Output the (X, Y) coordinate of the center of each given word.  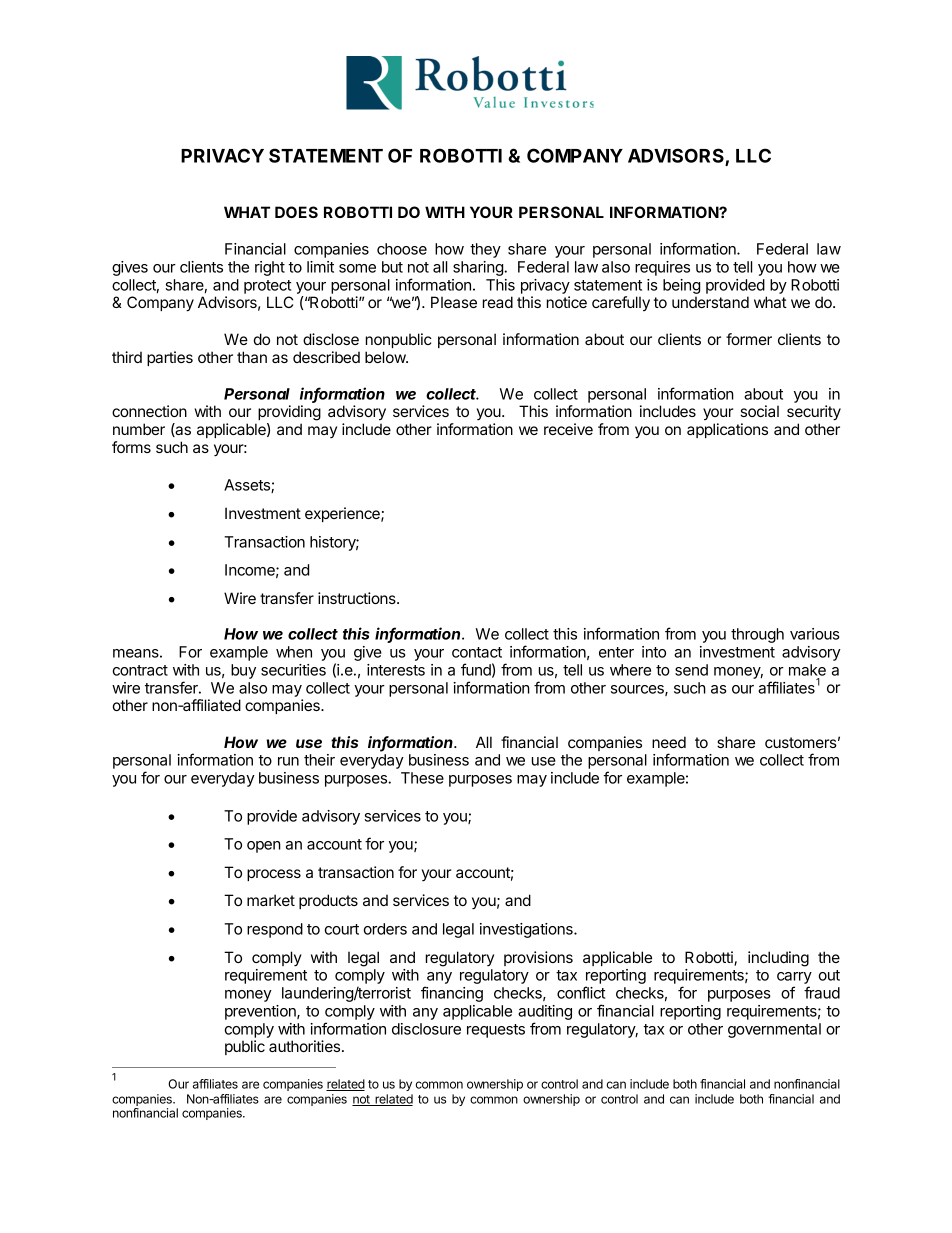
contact (477, 652)
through (757, 635)
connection (149, 411)
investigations (527, 930)
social (759, 411)
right (270, 268)
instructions (358, 598)
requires (662, 268)
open (264, 847)
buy (243, 671)
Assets (248, 486)
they (485, 250)
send (691, 670)
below (386, 357)
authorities (306, 1046)
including (778, 959)
